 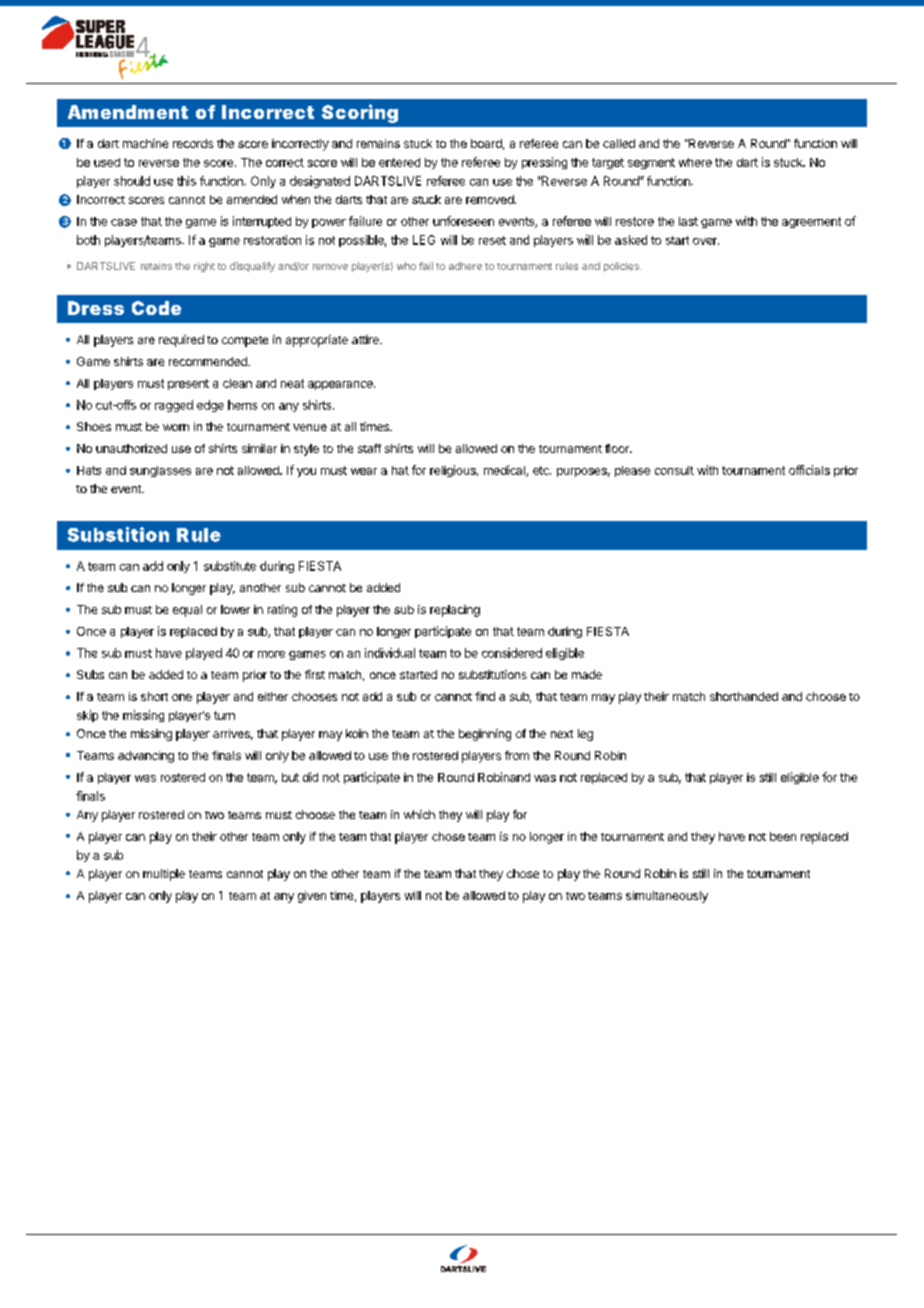 What do you see at coordinates (160, 471) in the document?
I see `sunglasses` at bounding box center [160, 471].
